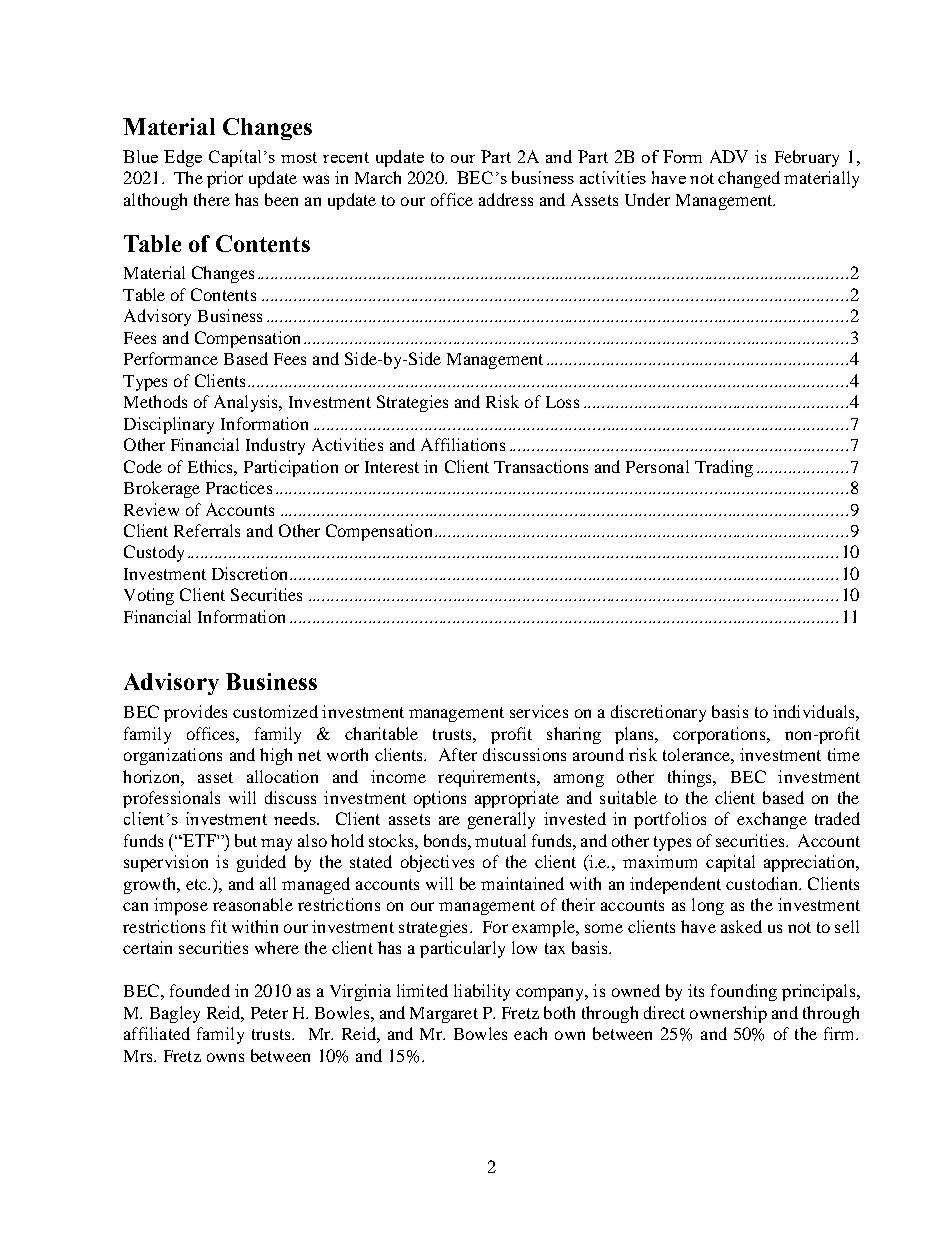 This document has width=952, height=1233. Describe the element at coordinates (225, 1057) in the document. I see `owns` at that location.
